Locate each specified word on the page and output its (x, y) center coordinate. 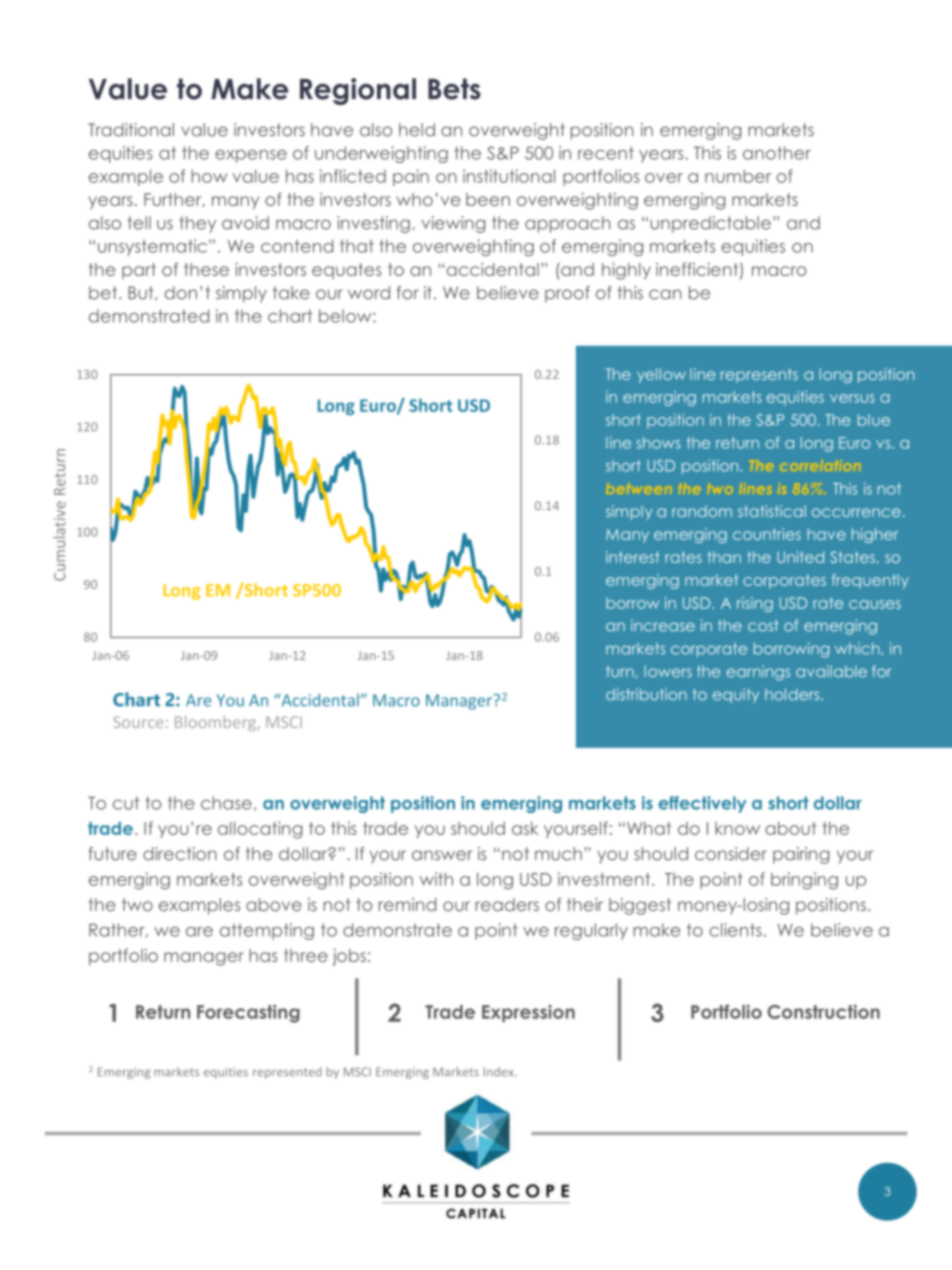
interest (632, 557)
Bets (454, 89)
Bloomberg (216, 723)
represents (759, 375)
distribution (646, 694)
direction (180, 854)
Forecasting (248, 1013)
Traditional (131, 130)
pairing (801, 855)
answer (442, 855)
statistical (772, 511)
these (206, 269)
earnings (758, 673)
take (291, 293)
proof (567, 294)
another (777, 153)
